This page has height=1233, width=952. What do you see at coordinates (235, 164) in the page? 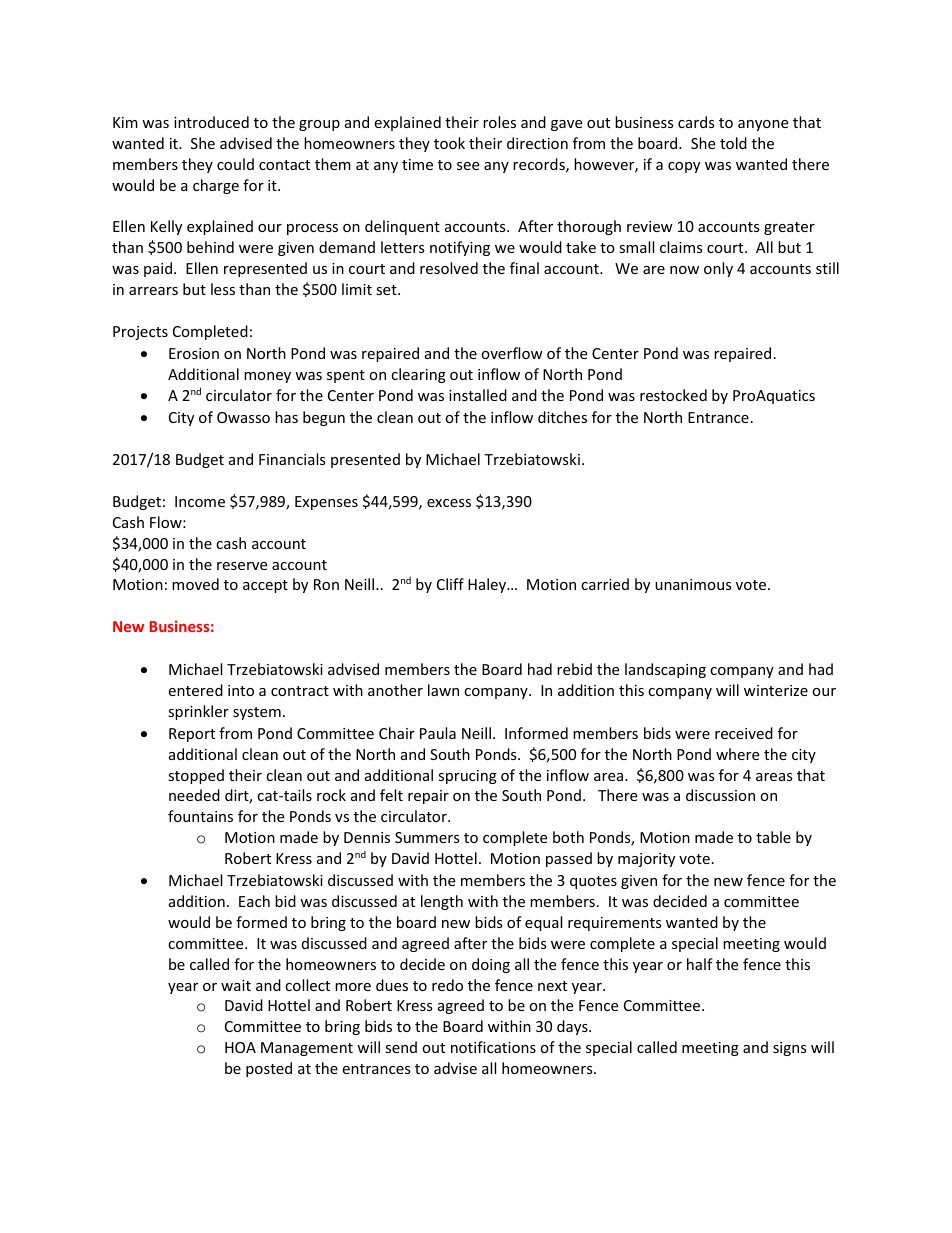
I see `could` at bounding box center [235, 164].
